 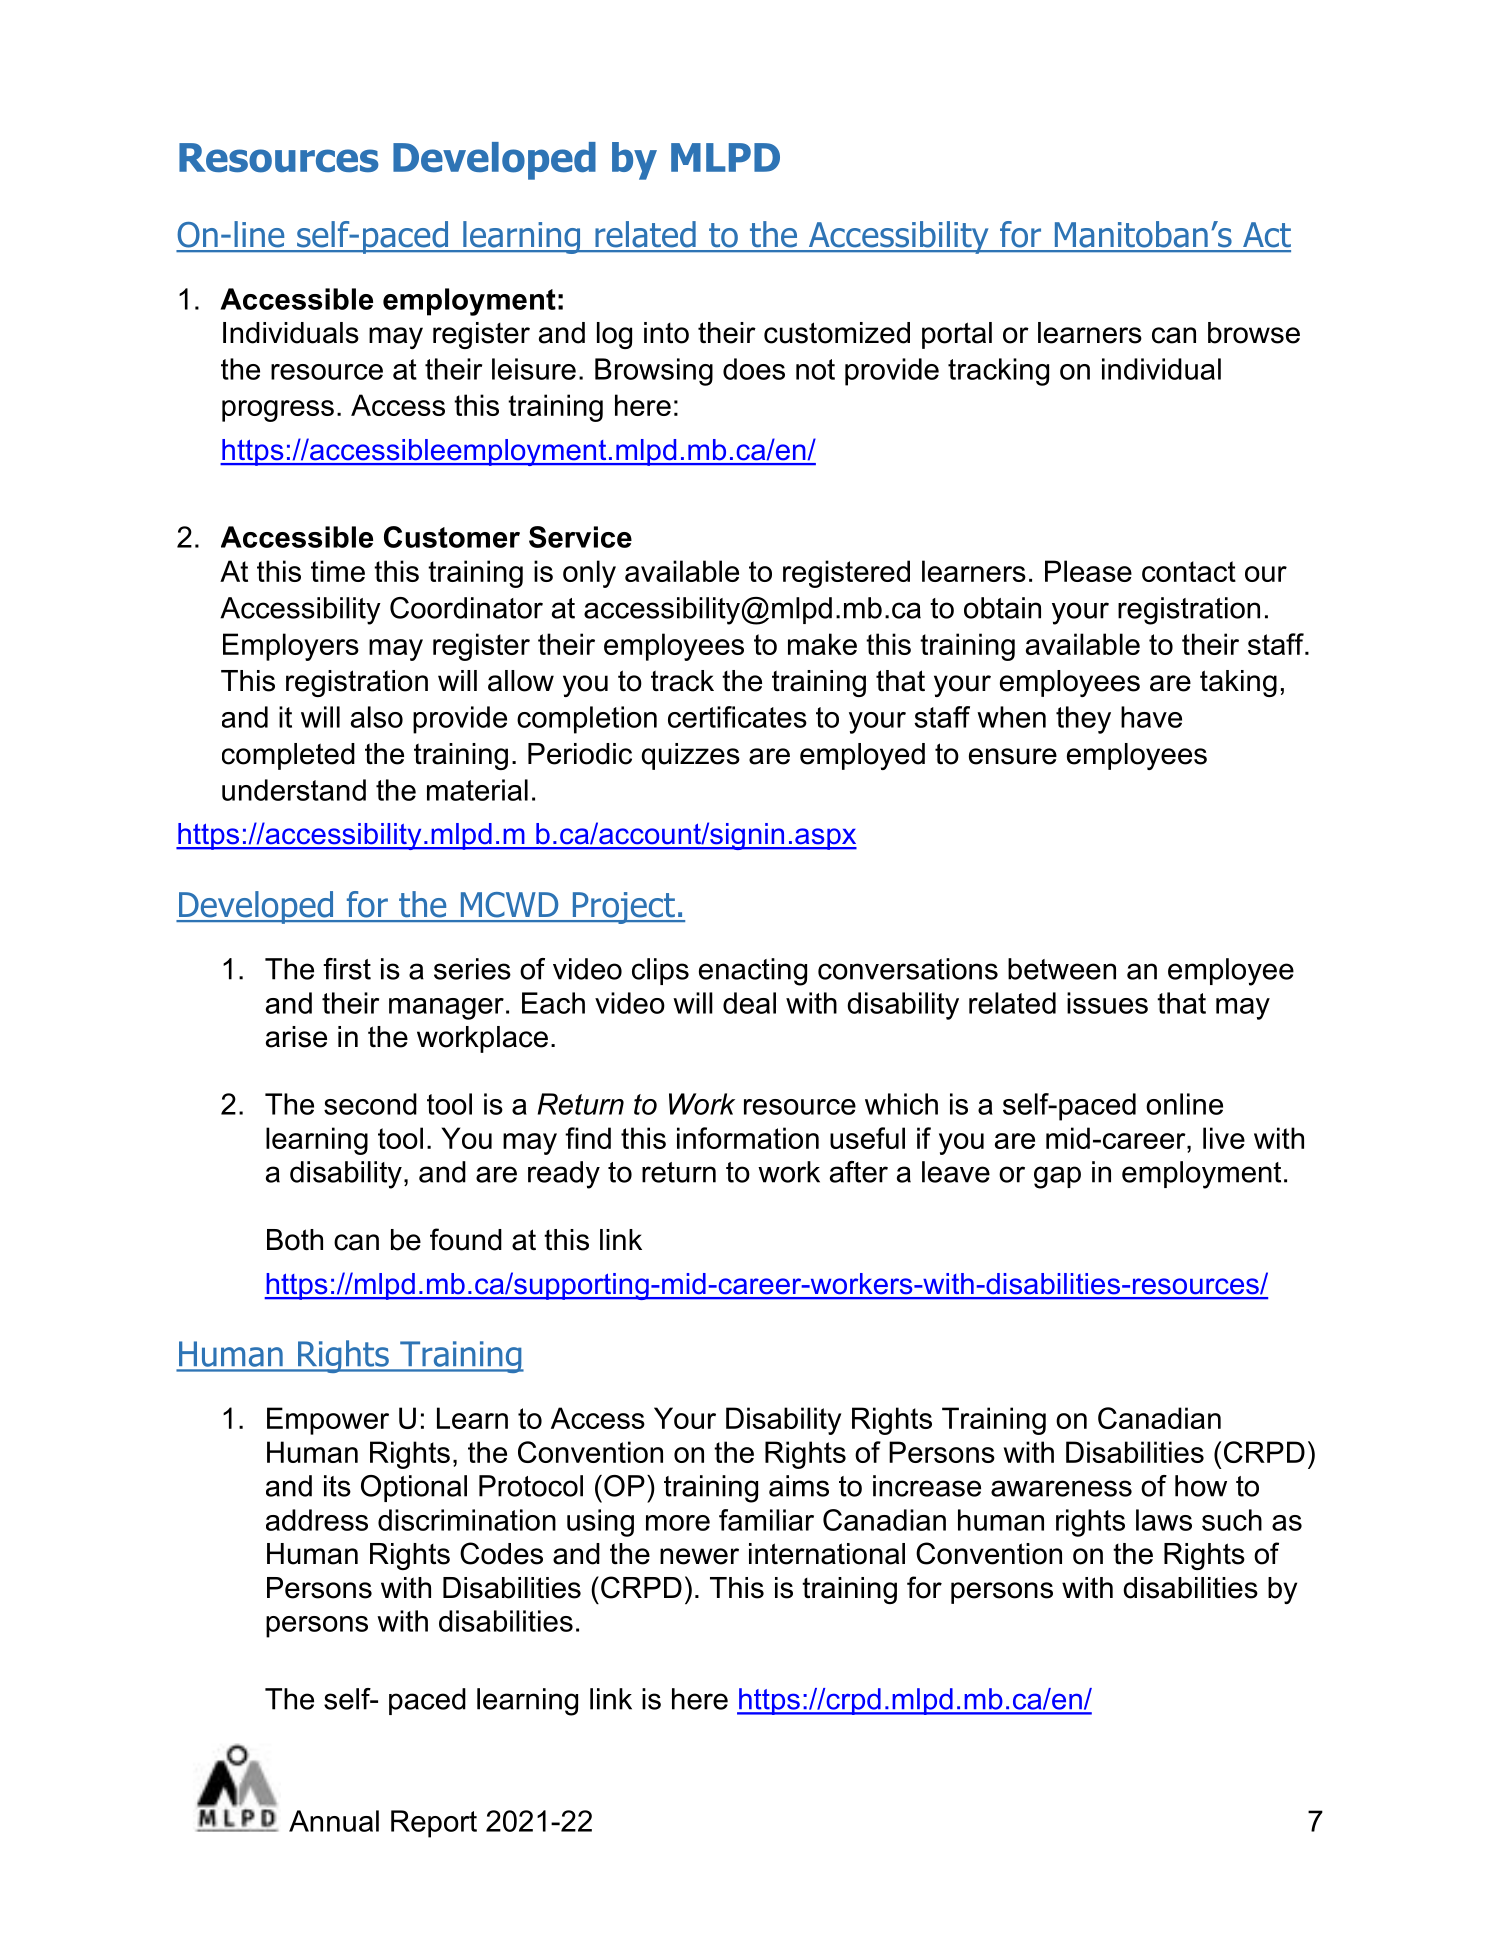 What do you see at coordinates (754, 369) in the image?
I see `does` at bounding box center [754, 369].
